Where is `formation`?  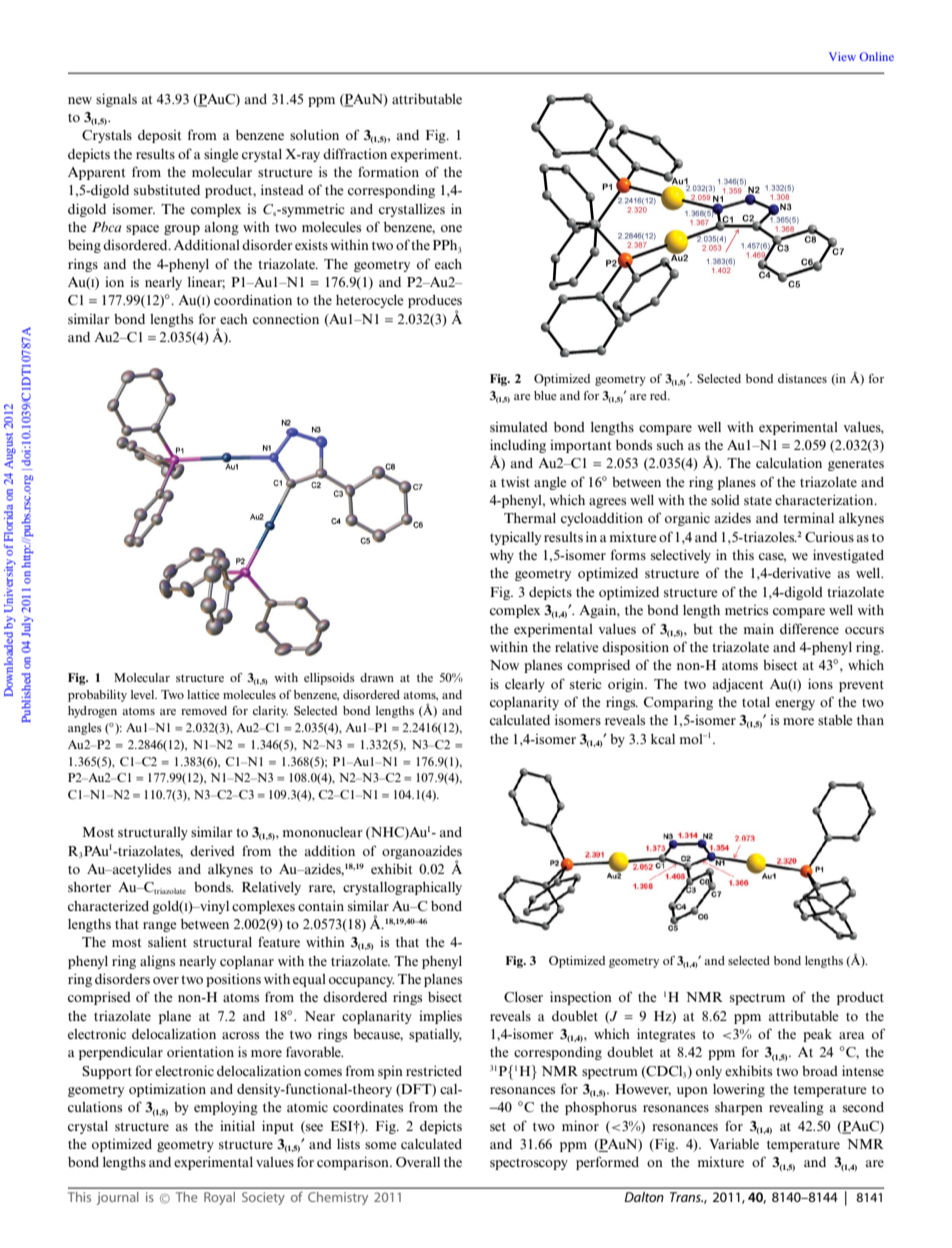 formation is located at coordinates (388, 171).
